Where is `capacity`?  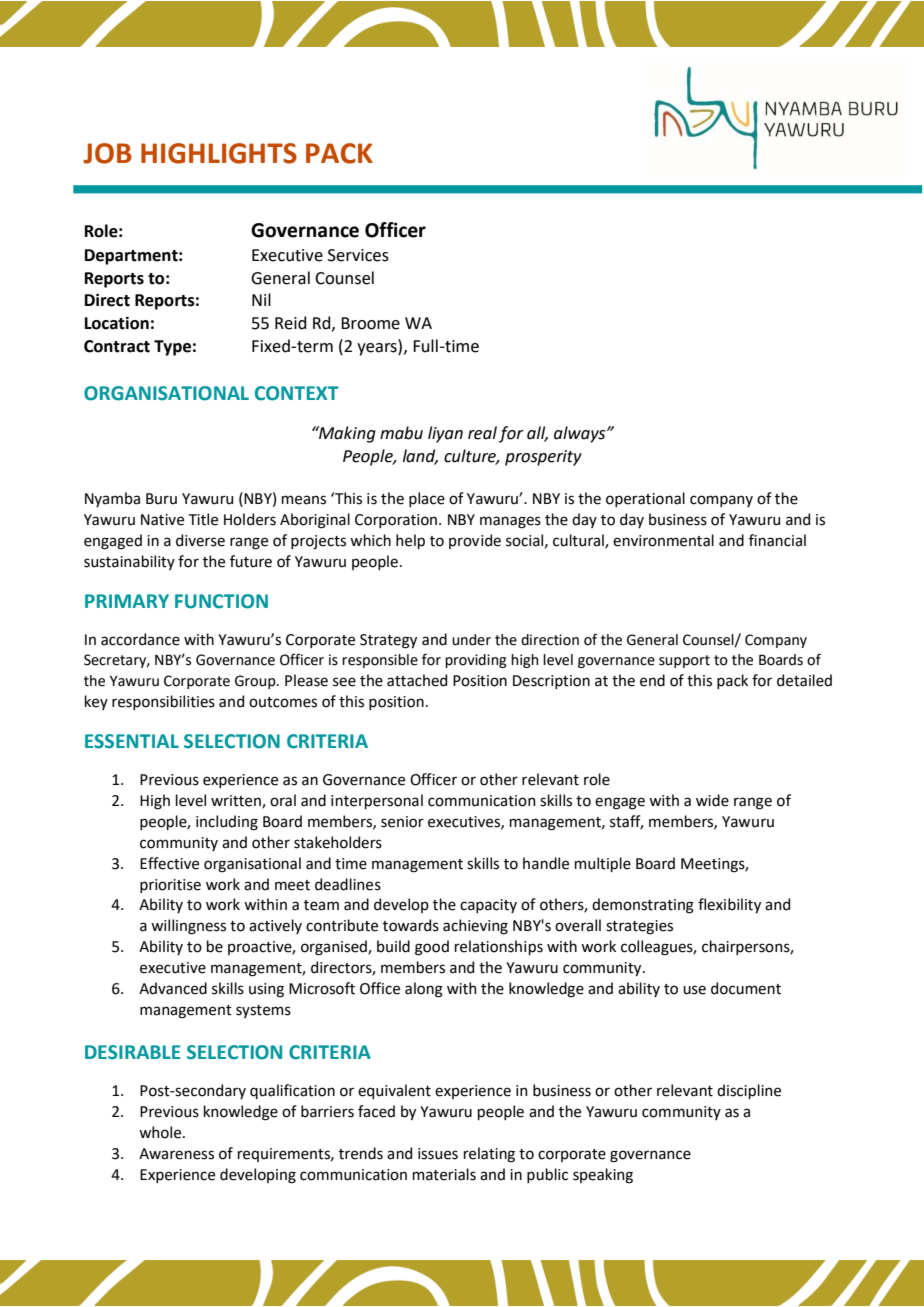 capacity is located at coordinates (488, 906).
